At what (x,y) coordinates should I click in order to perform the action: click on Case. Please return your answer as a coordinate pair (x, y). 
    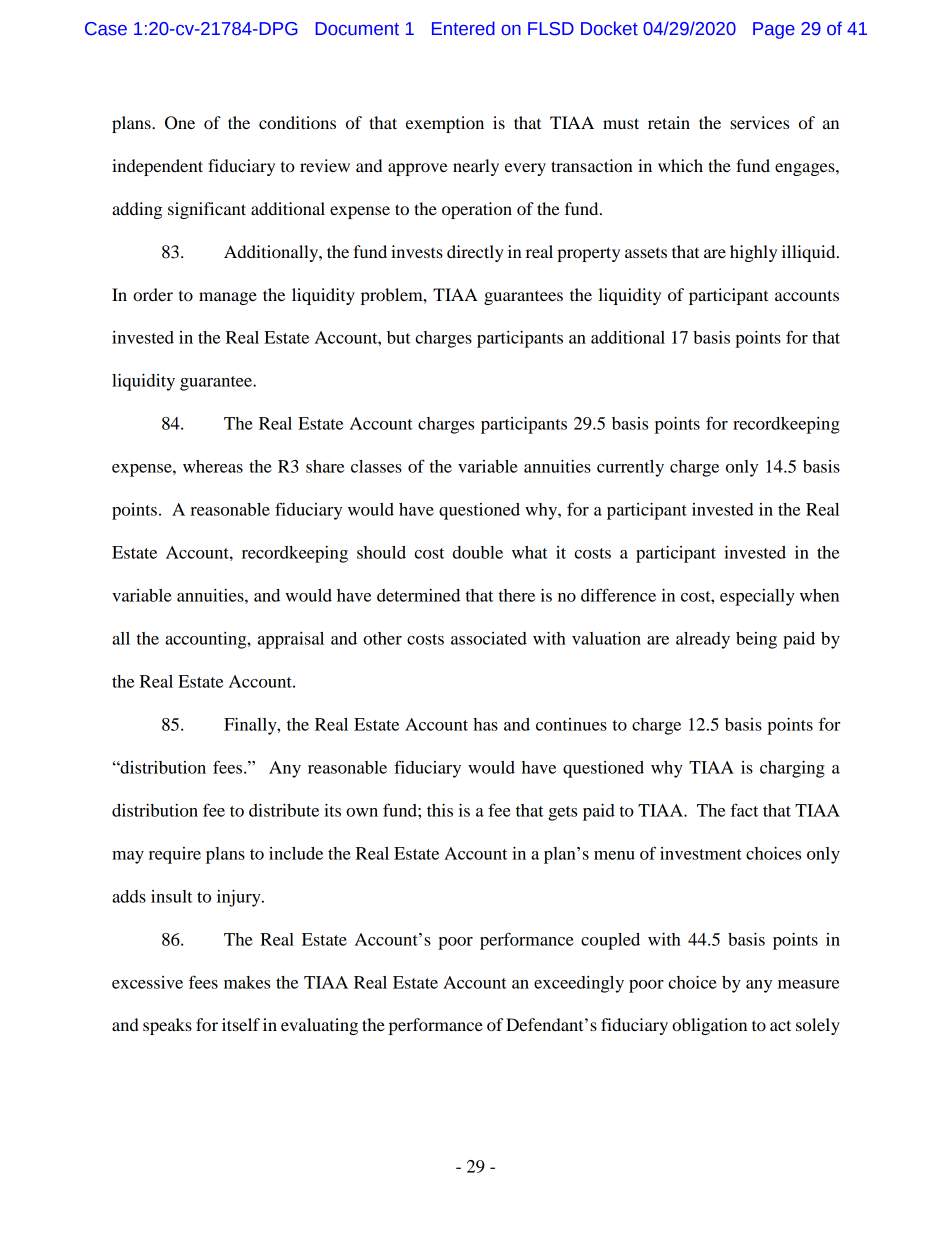
    Looking at the image, I should click on (106, 29).
